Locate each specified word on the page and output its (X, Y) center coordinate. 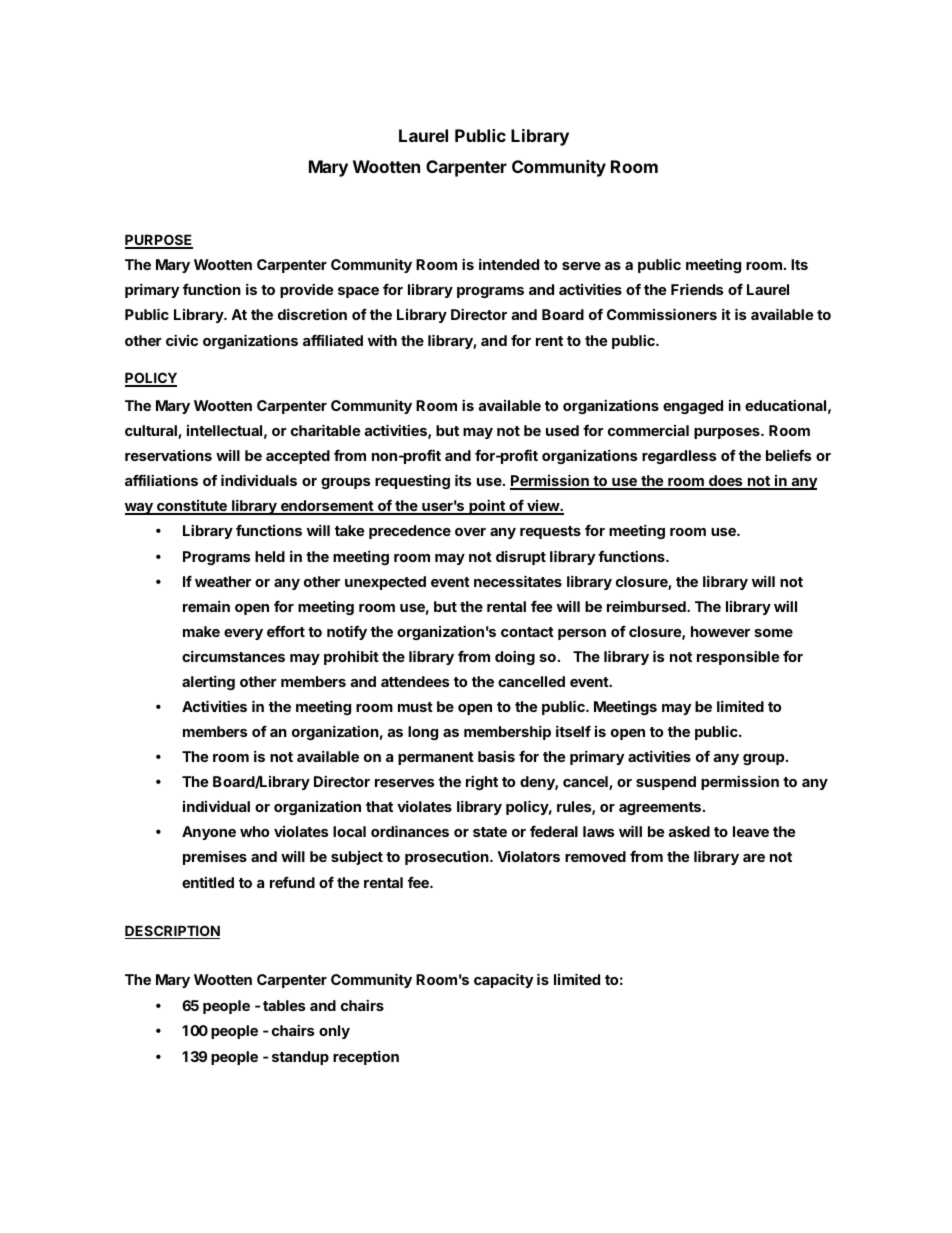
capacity (503, 980)
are (754, 858)
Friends (697, 289)
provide (306, 290)
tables (284, 1005)
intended (509, 264)
